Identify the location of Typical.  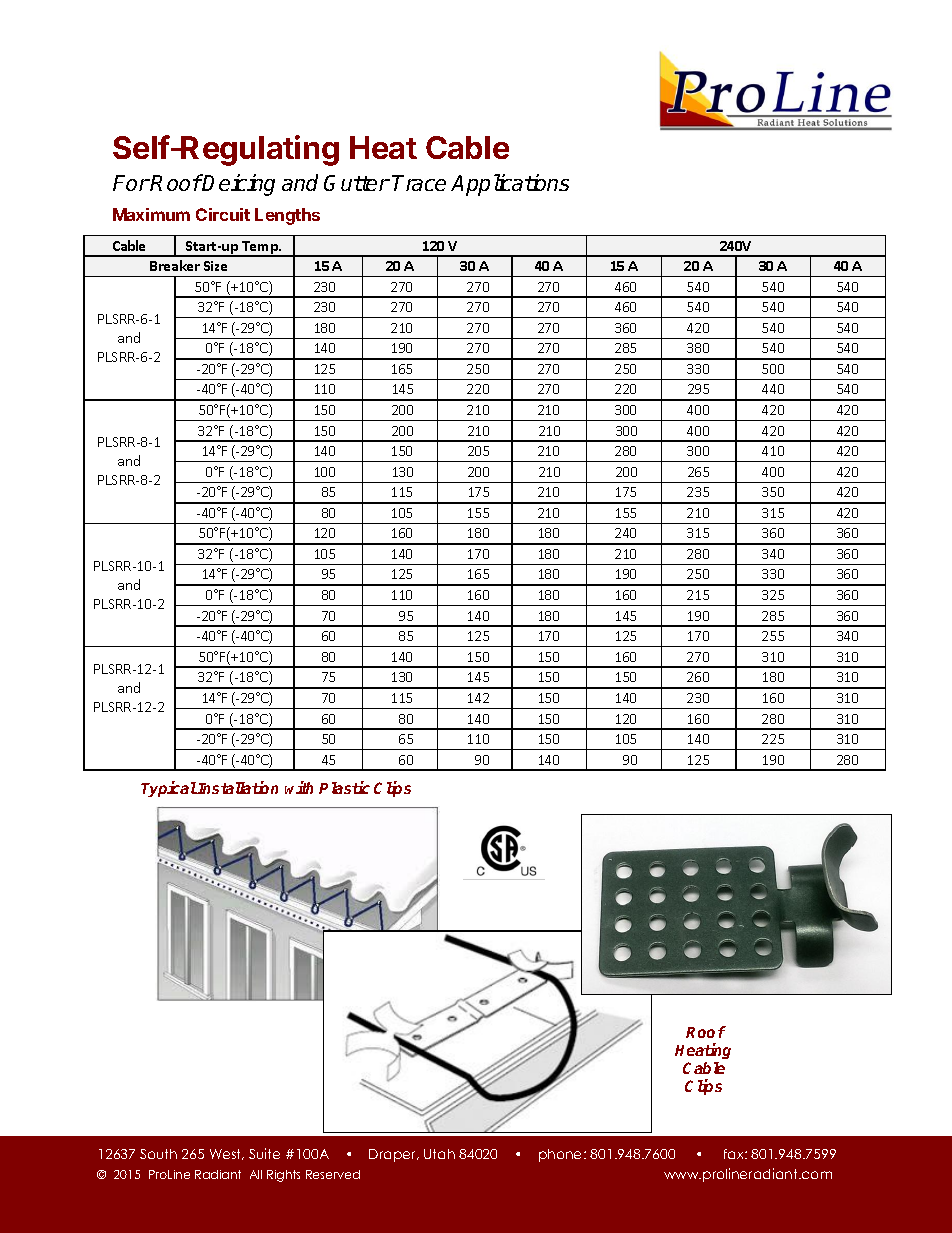
(169, 789).
